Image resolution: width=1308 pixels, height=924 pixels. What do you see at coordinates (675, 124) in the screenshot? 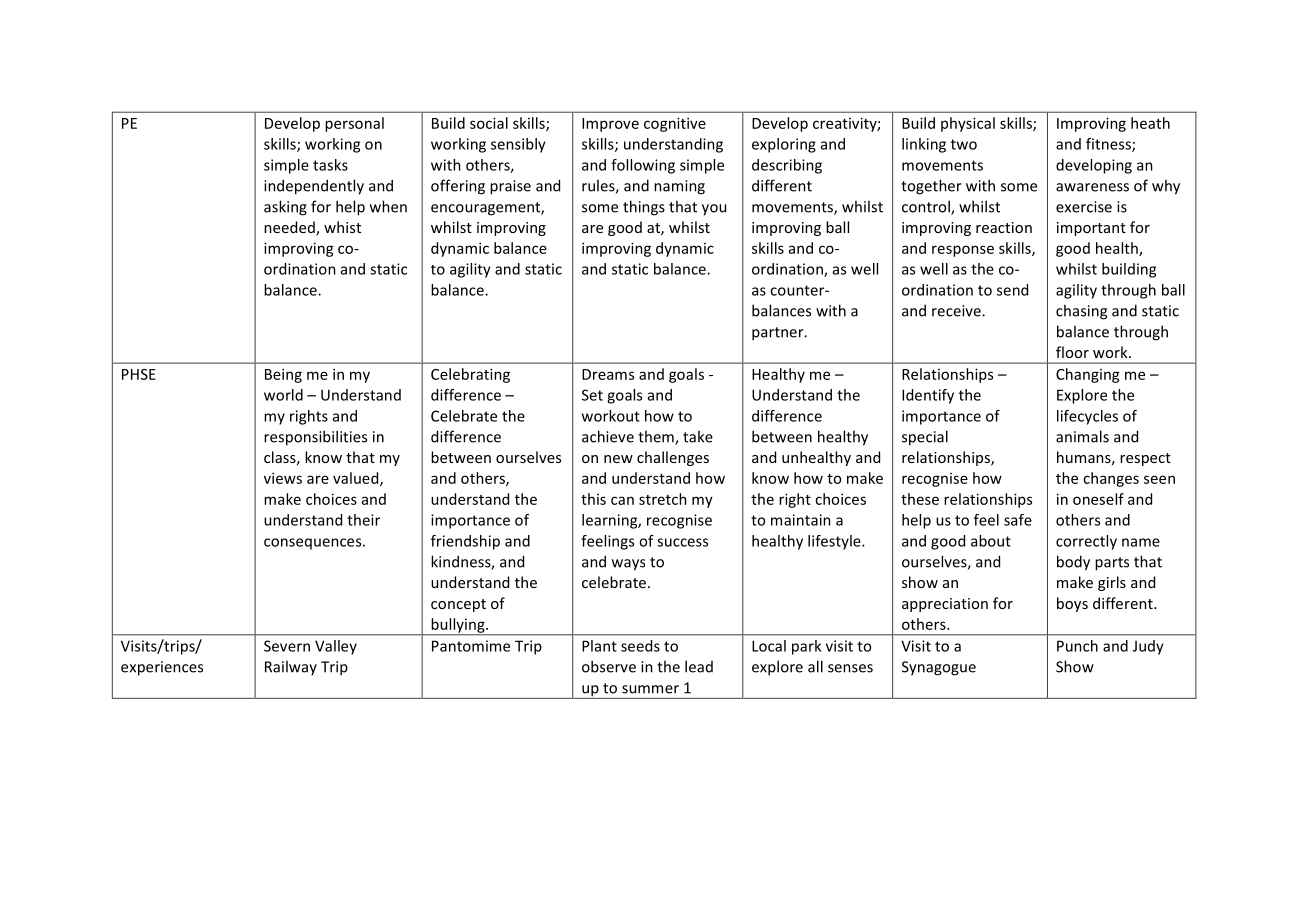
I see `cognitive` at bounding box center [675, 124].
